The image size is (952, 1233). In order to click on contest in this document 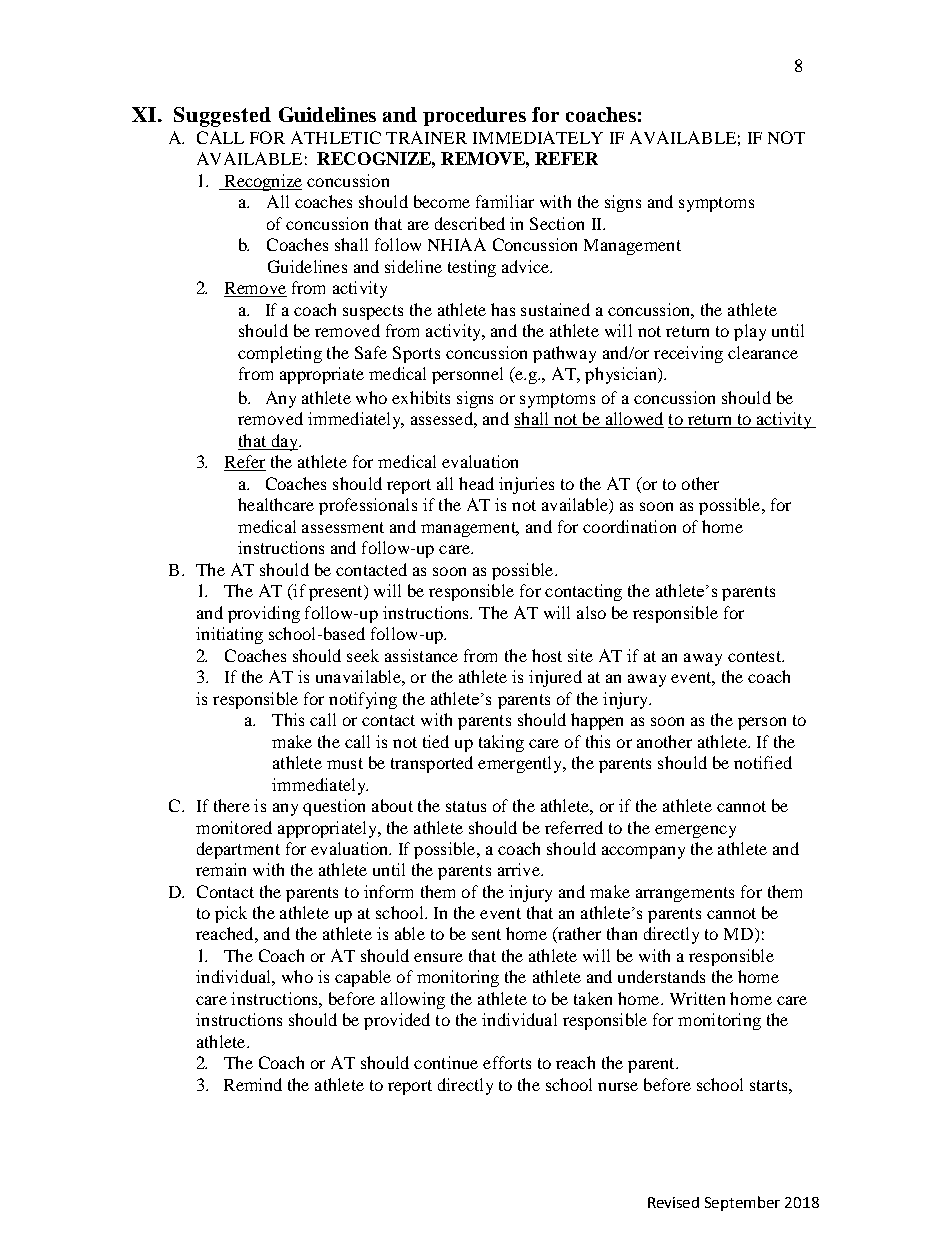, I will do `click(755, 656)`.
